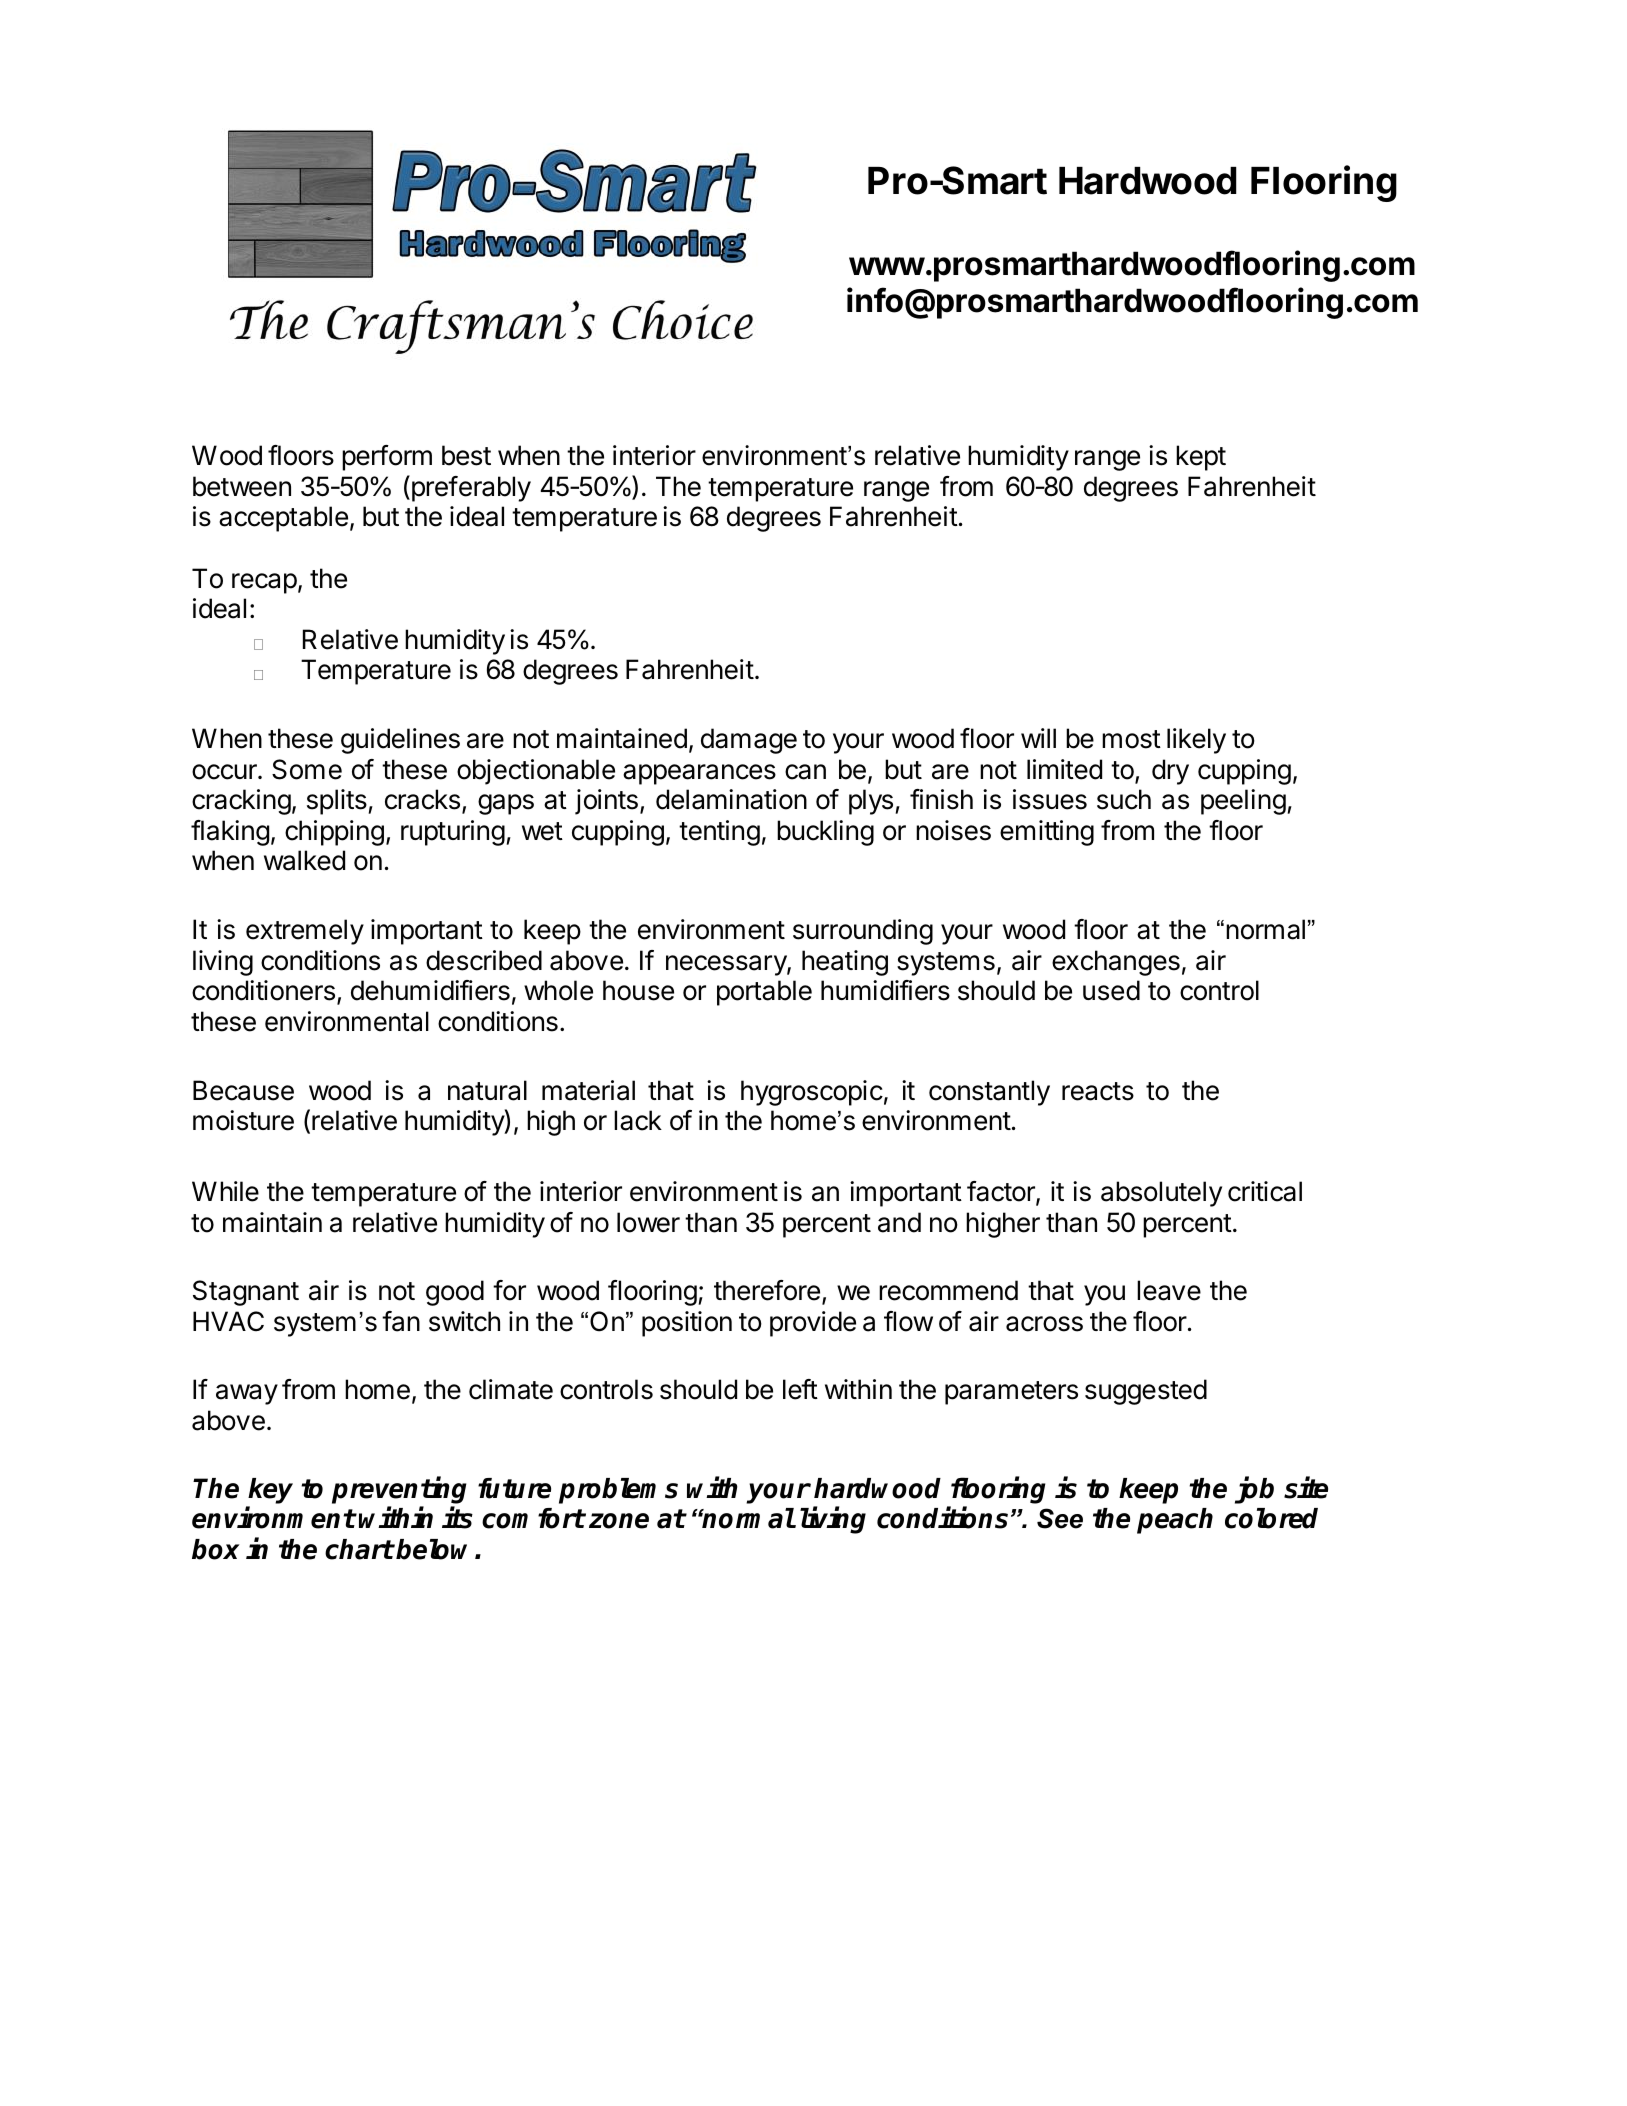 The image size is (1627, 2106). I want to click on peach, so click(1175, 1521).
